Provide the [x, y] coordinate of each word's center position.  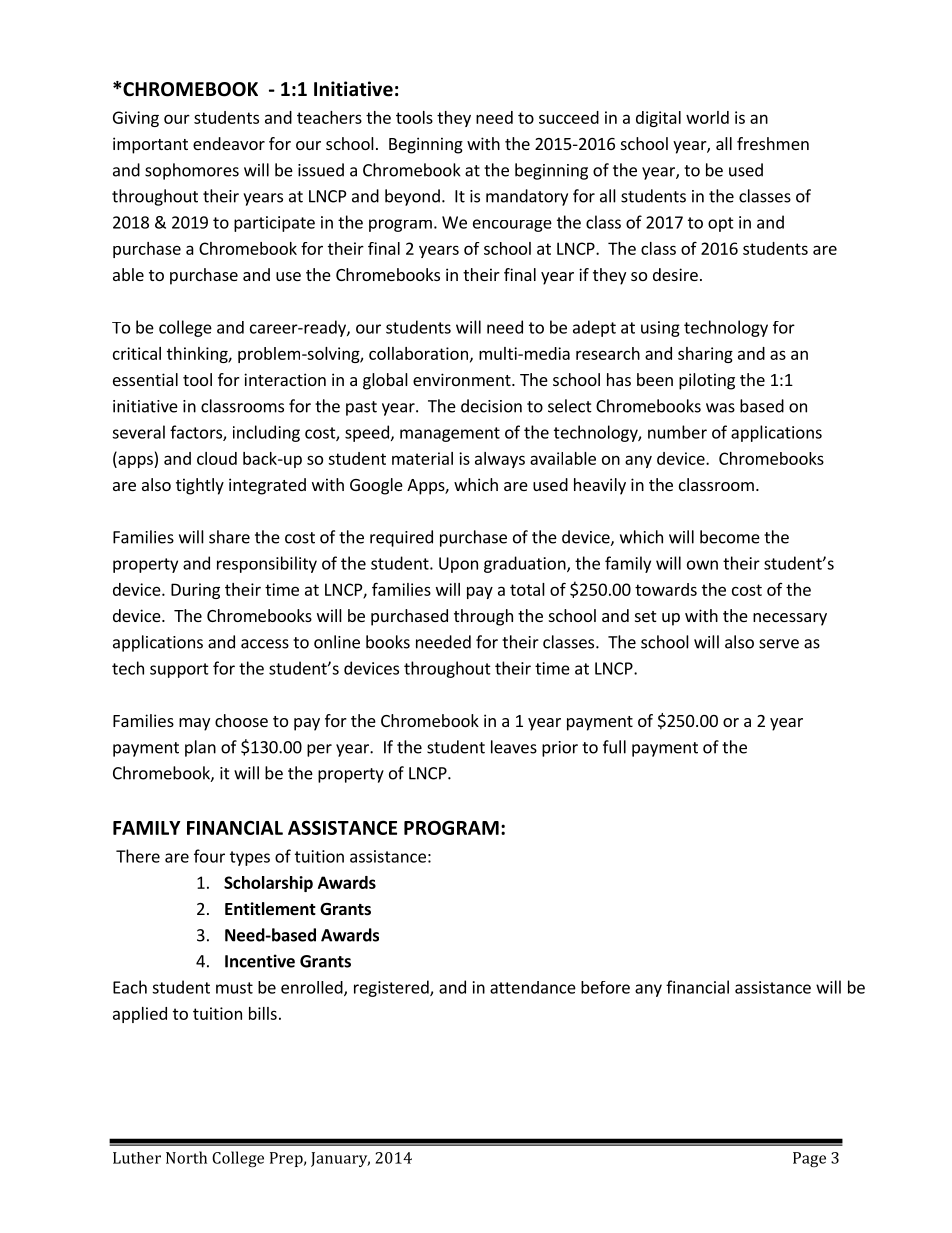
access [265, 644]
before [605, 987]
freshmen [773, 143]
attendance [533, 987]
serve [779, 644]
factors [197, 433]
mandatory [527, 197]
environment [463, 379]
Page [809, 1159]
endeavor [229, 143]
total [527, 589]
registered [392, 988]
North [186, 1157]
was [720, 408]
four [209, 856]
